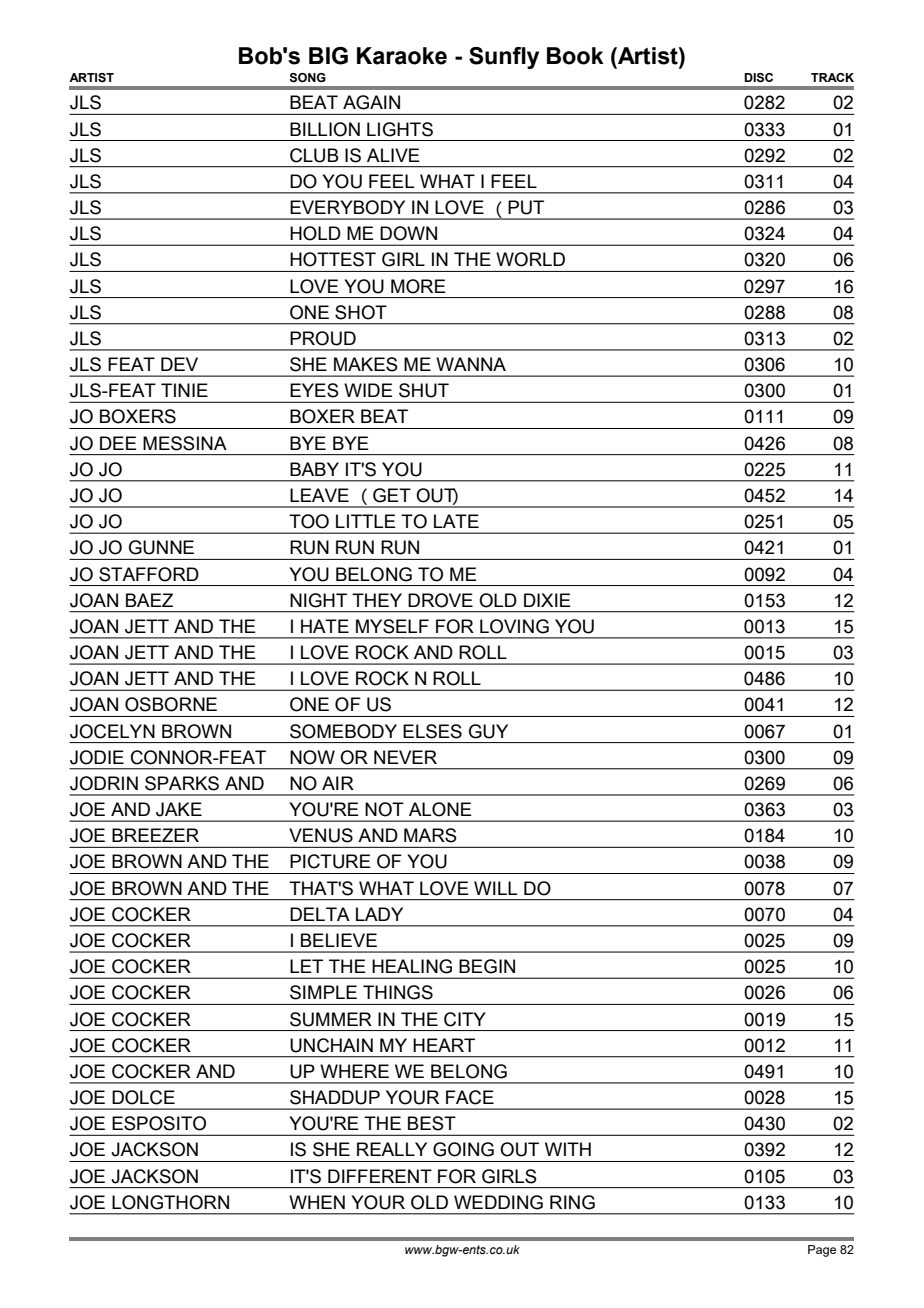  What do you see at coordinates (547, 600) in the image?
I see `DIXIE` at bounding box center [547, 600].
